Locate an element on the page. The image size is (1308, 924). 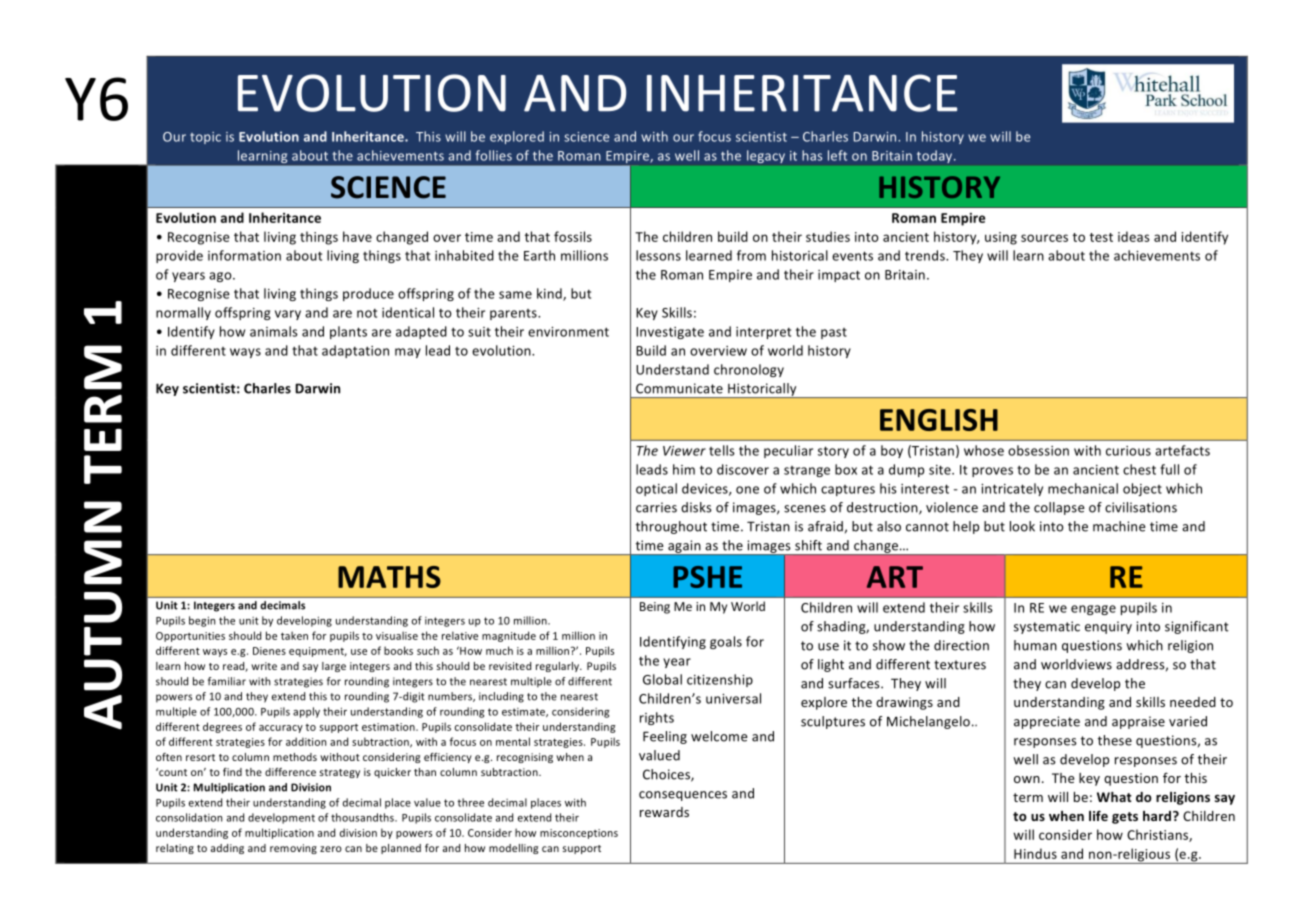
removing is located at coordinates (293, 849).
